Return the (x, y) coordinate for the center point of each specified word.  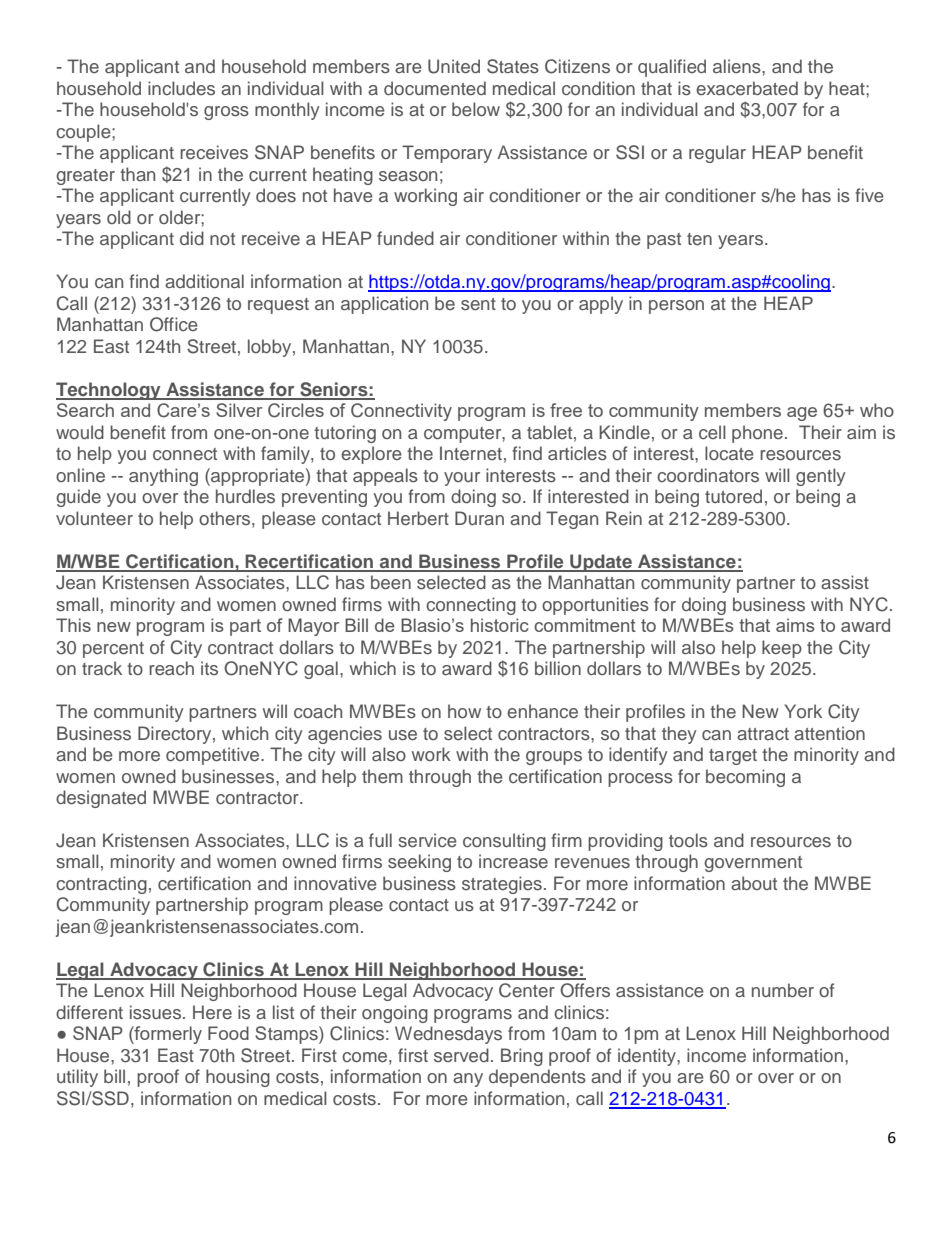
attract (763, 734)
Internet (471, 453)
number (783, 990)
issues (157, 1012)
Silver (239, 410)
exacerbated (747, 88)
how (464, 711)
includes (181, 88)
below (476, 109)
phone (757, 434)
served (461, 1055)
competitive (214, 756)
